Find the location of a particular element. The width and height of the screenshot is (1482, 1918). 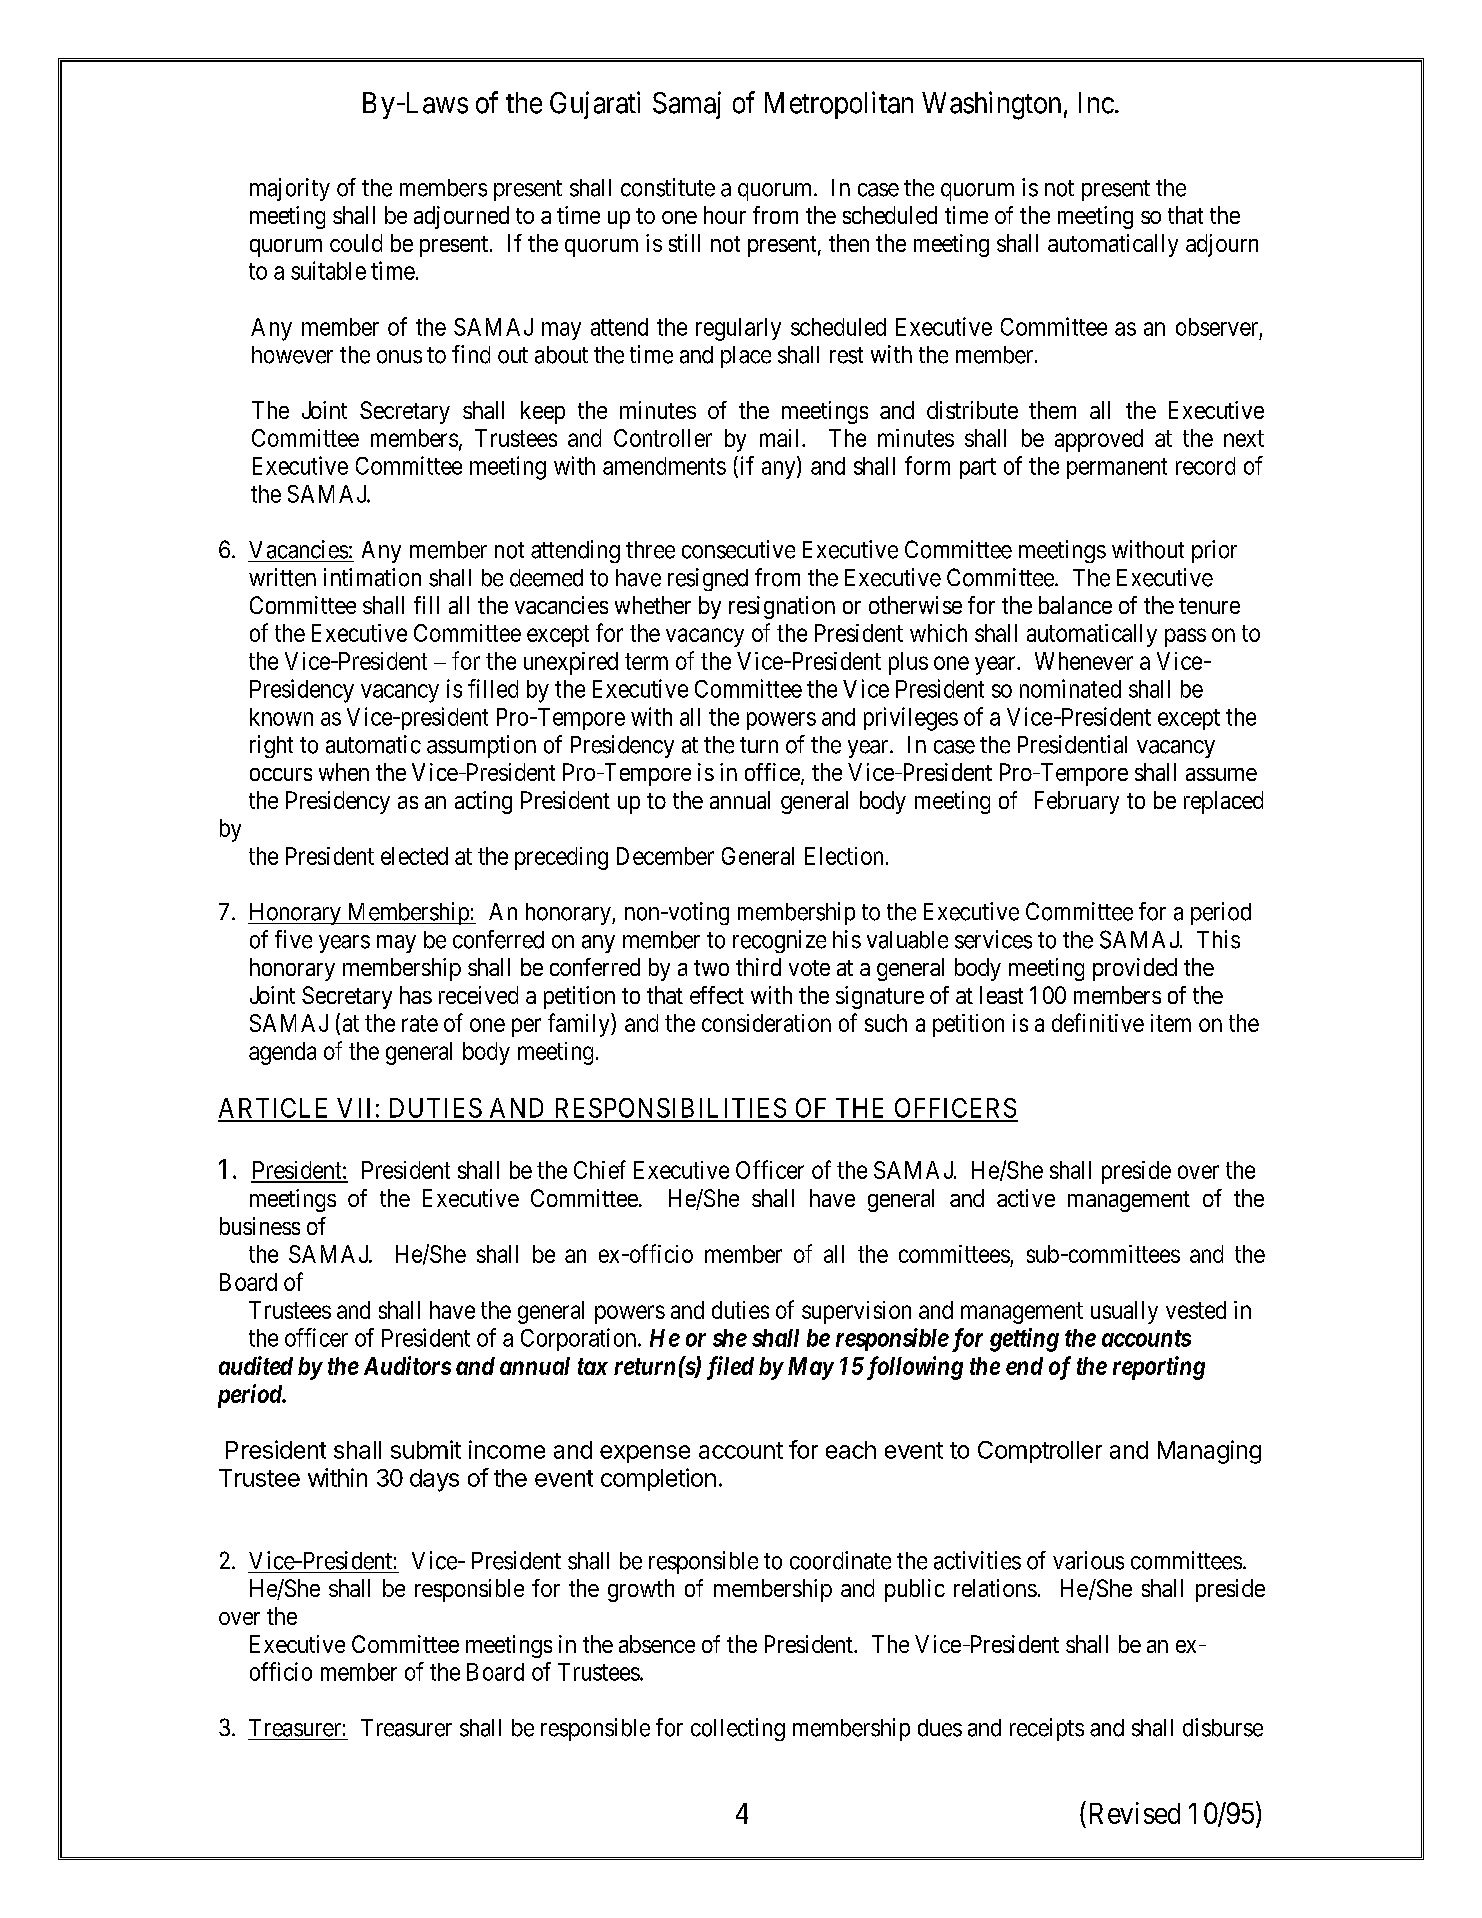

collecting is located at coordinates (738, 1729).
